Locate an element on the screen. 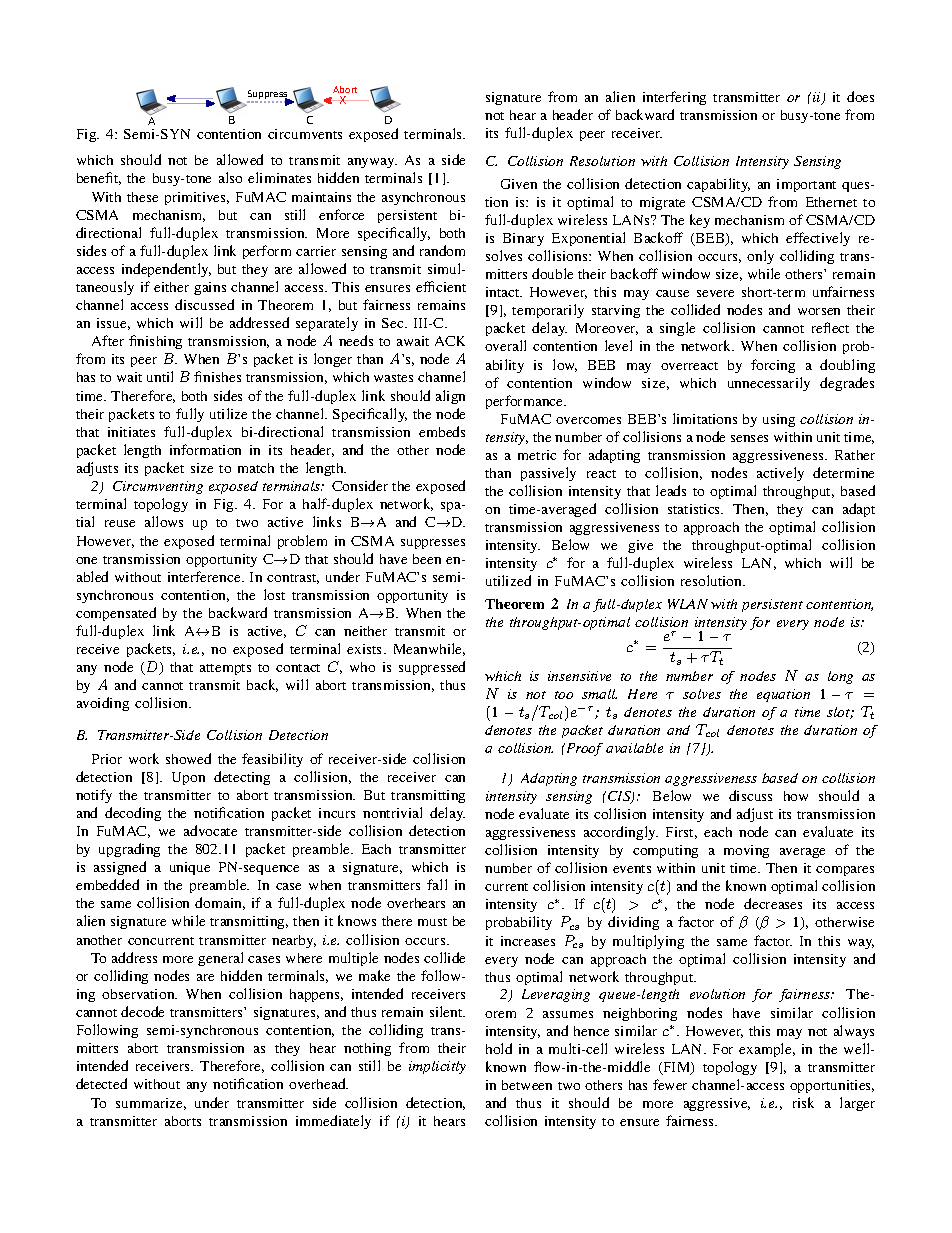  interference is located at coordinates (205, 576).
